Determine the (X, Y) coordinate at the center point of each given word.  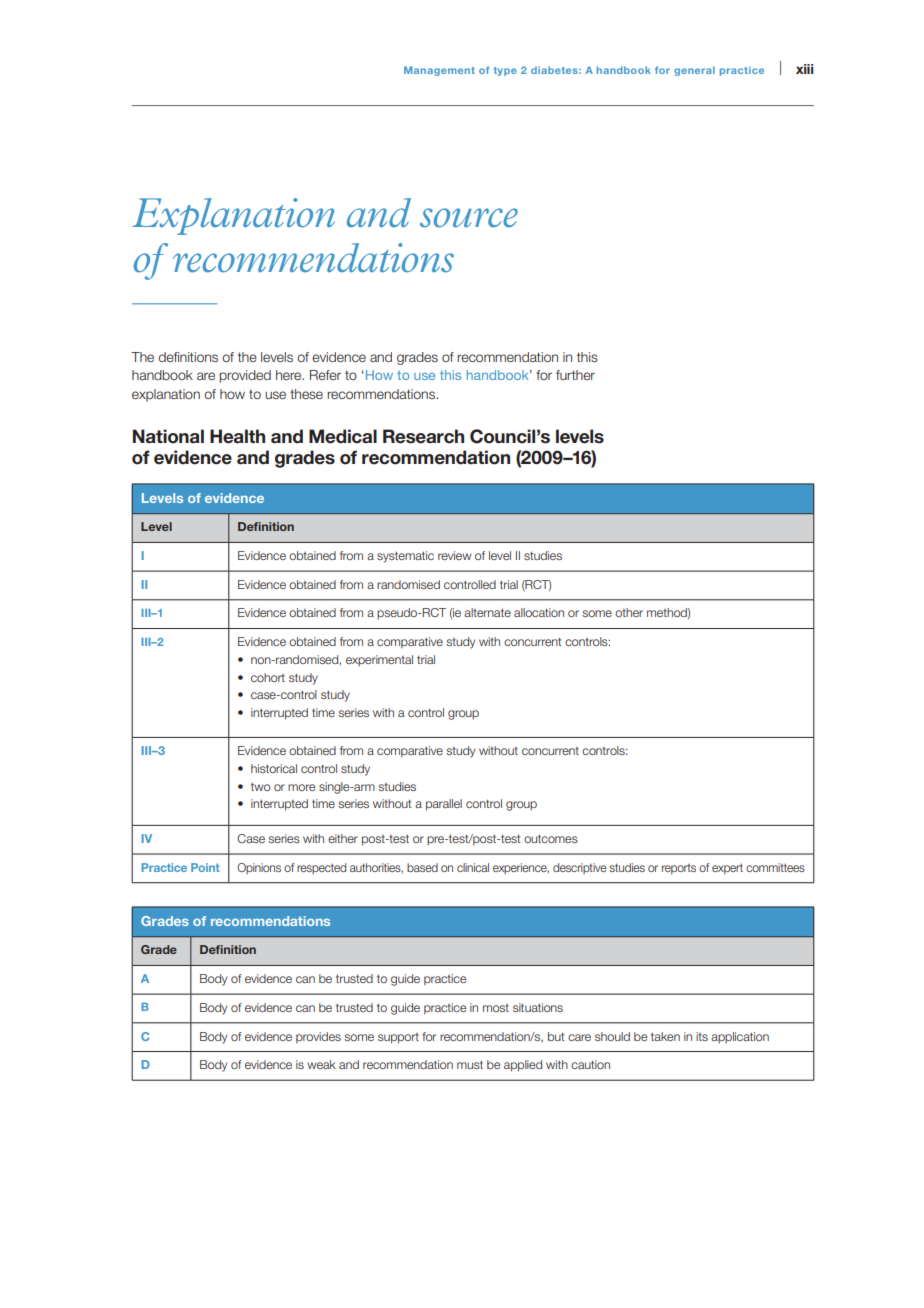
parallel (444, 805)
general (694, 71)
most (496, 1008)
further (575, 375)
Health (237, 436)
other (629, 612)
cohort (268, 677)
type (505, 71)
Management (439, 71)
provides (318, 1038)
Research (423, 436)
